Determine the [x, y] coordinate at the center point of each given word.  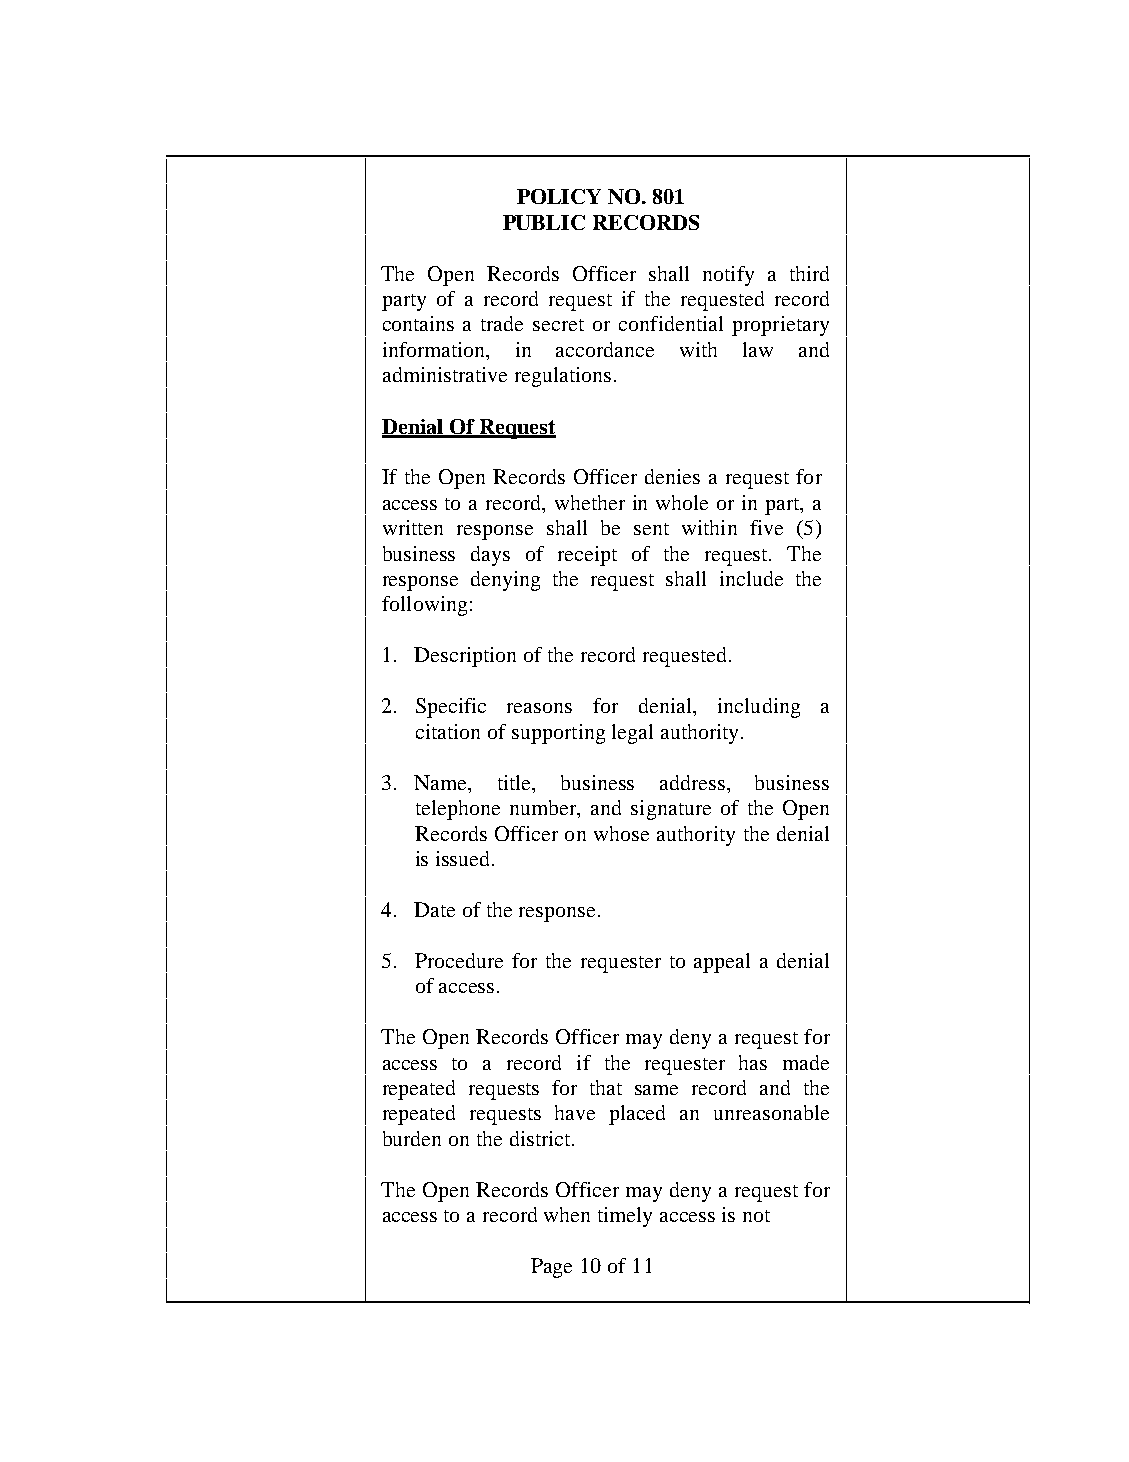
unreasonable [771, 1112]
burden [412, 1138]
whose [621, 833]
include [751, 578]
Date [434, 909]
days [490, 556]
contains [418, 323]
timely [625, 1217]
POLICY [559, 196]
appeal [722, 963]
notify [728, 276]
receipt [587, 556]
